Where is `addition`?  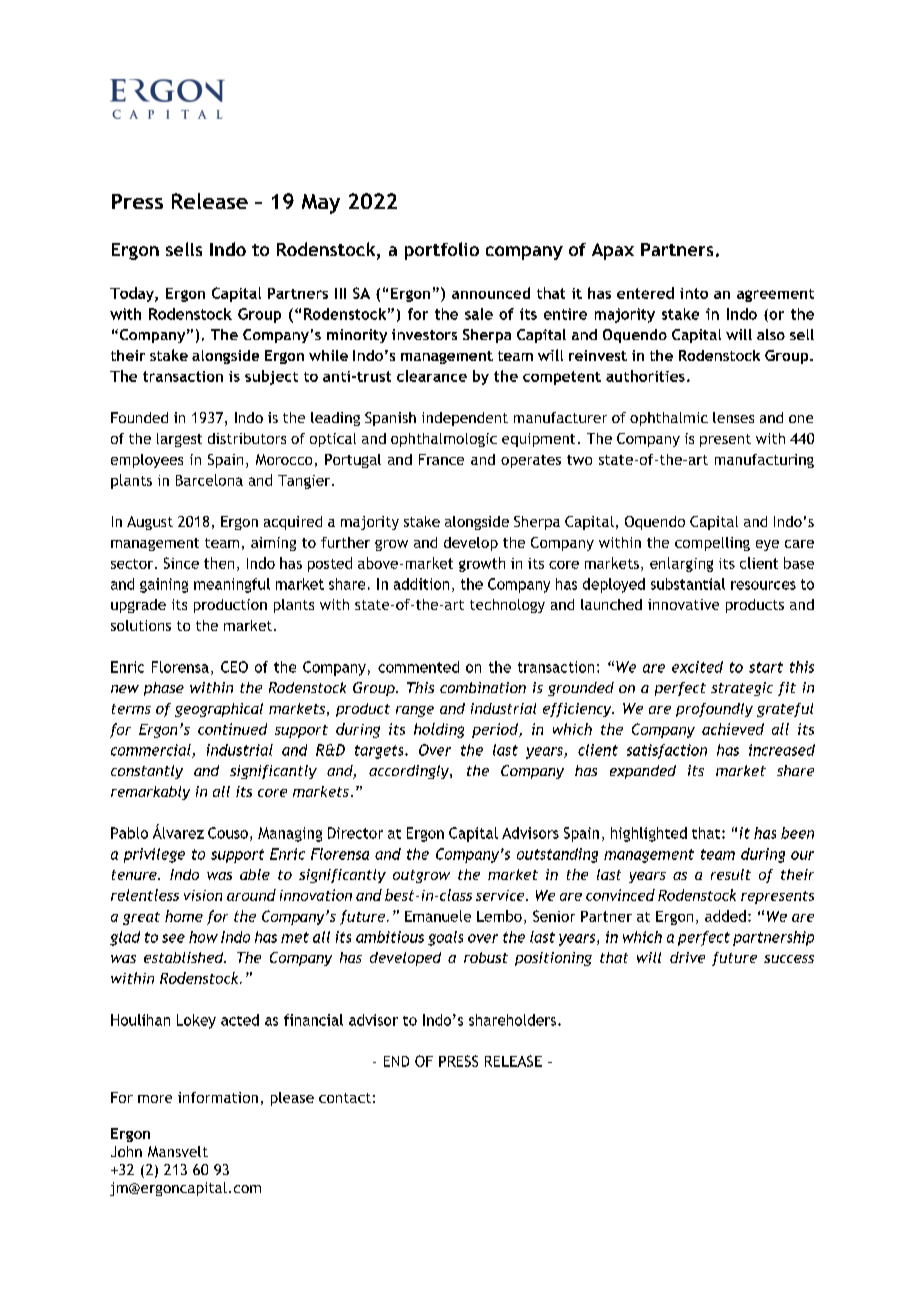 addition is located at coordinates (421, 584).
